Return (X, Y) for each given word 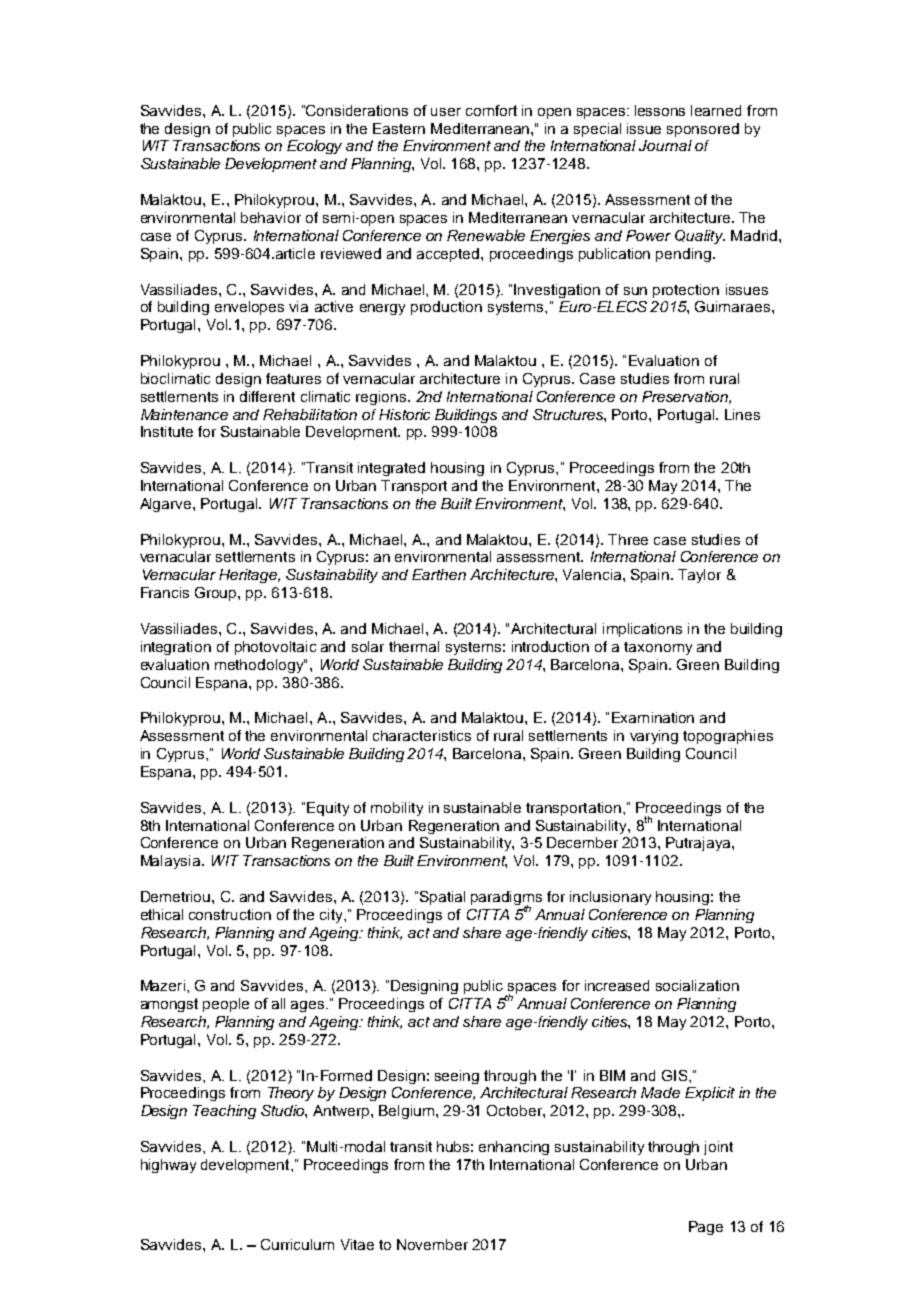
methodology (260, 666)
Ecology (314, 147)
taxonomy (658, 648)
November (432, 1244)
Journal (665, 145)
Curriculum (297, 1244)
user (446, 112)
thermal (414, 646)
